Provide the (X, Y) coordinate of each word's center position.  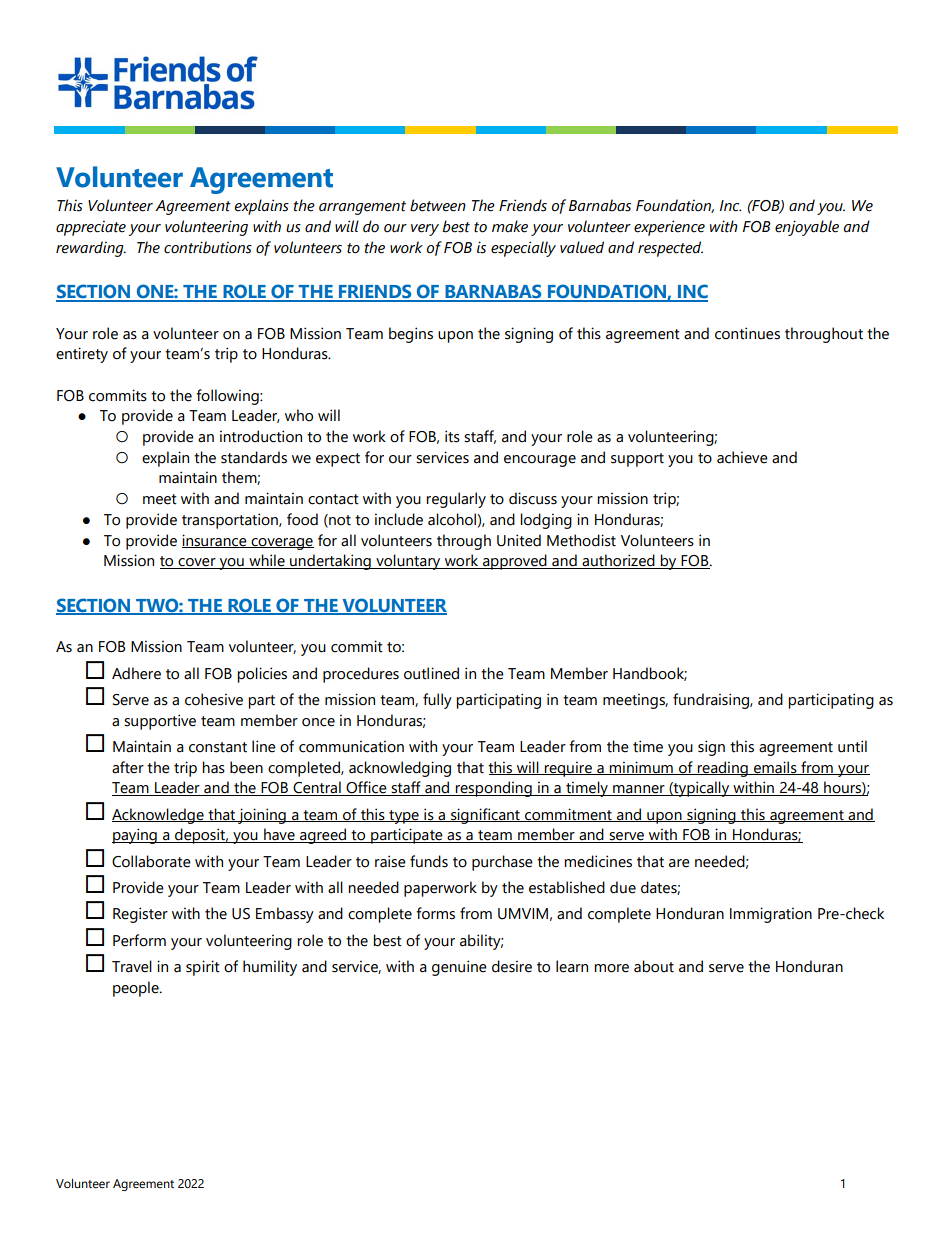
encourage (540, 461)
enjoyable (807, 228)
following (228, 397)
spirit (203, 968)
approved (515, 562)
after (128, 767)
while (267, 561)
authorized (618, 561)
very (425, 230)
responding (494, 789)
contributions (208, 247)
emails (775, 768)
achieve (742, 457)
